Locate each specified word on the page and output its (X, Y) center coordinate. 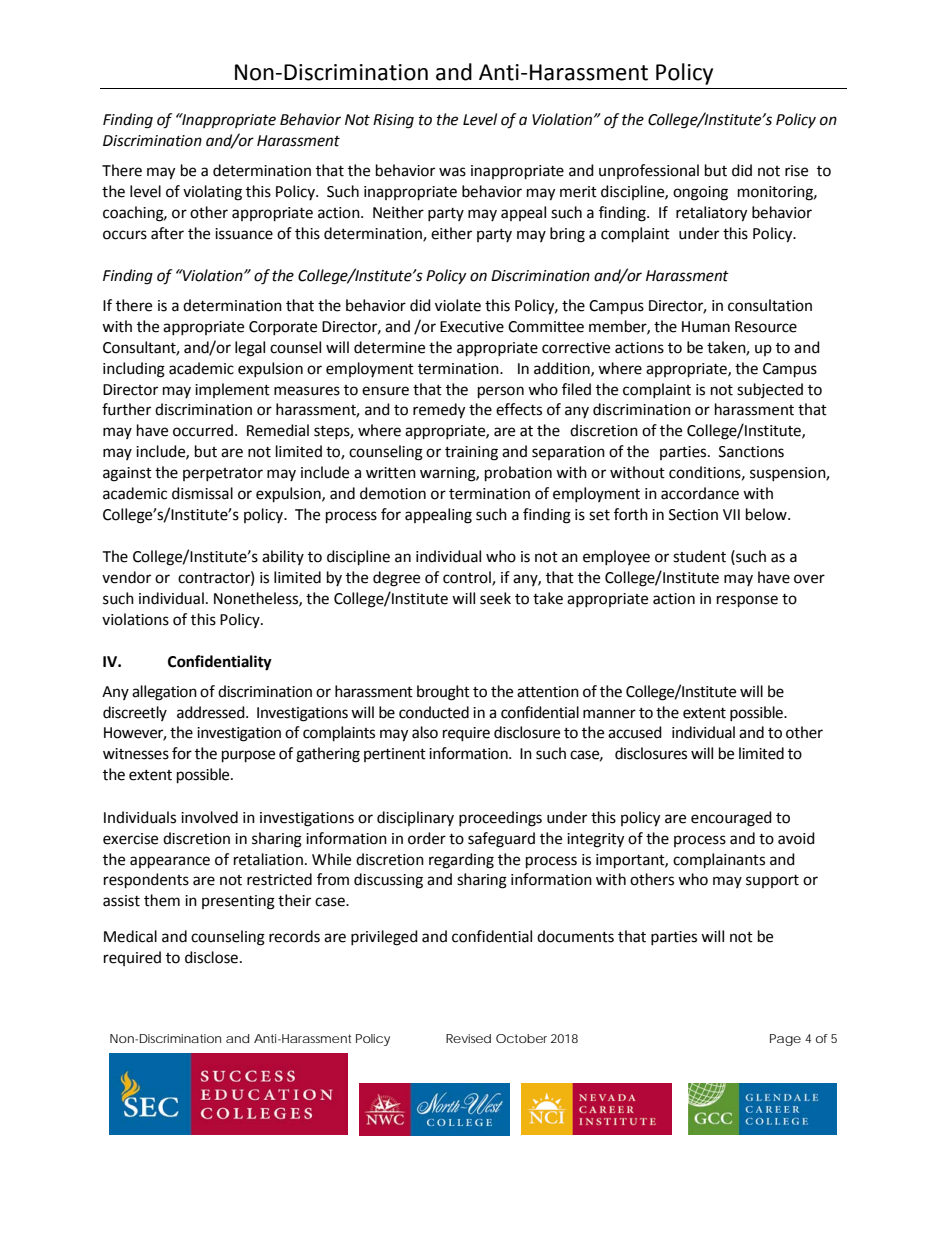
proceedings (500, 819)
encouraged (731, 819)
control (468, 578)
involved (209, 817)
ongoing (700, 193)
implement (232, 390)
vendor (126, 577)
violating (212, 193)
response (747, 601)
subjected (770, 390)
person (501, 392)
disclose (211, 957)
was (452, 172)
